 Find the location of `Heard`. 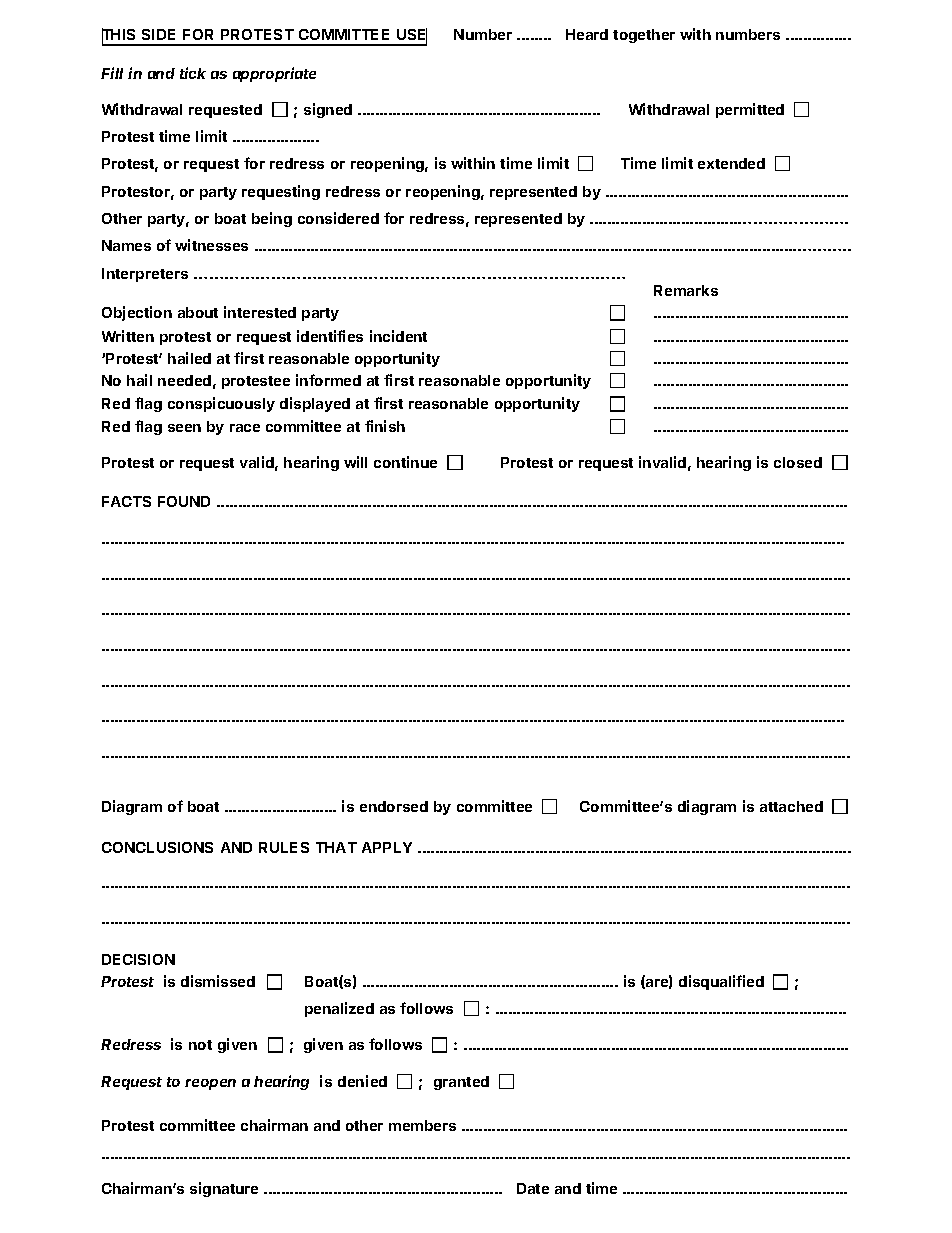

Heard is located at coordinates (587, 34).
